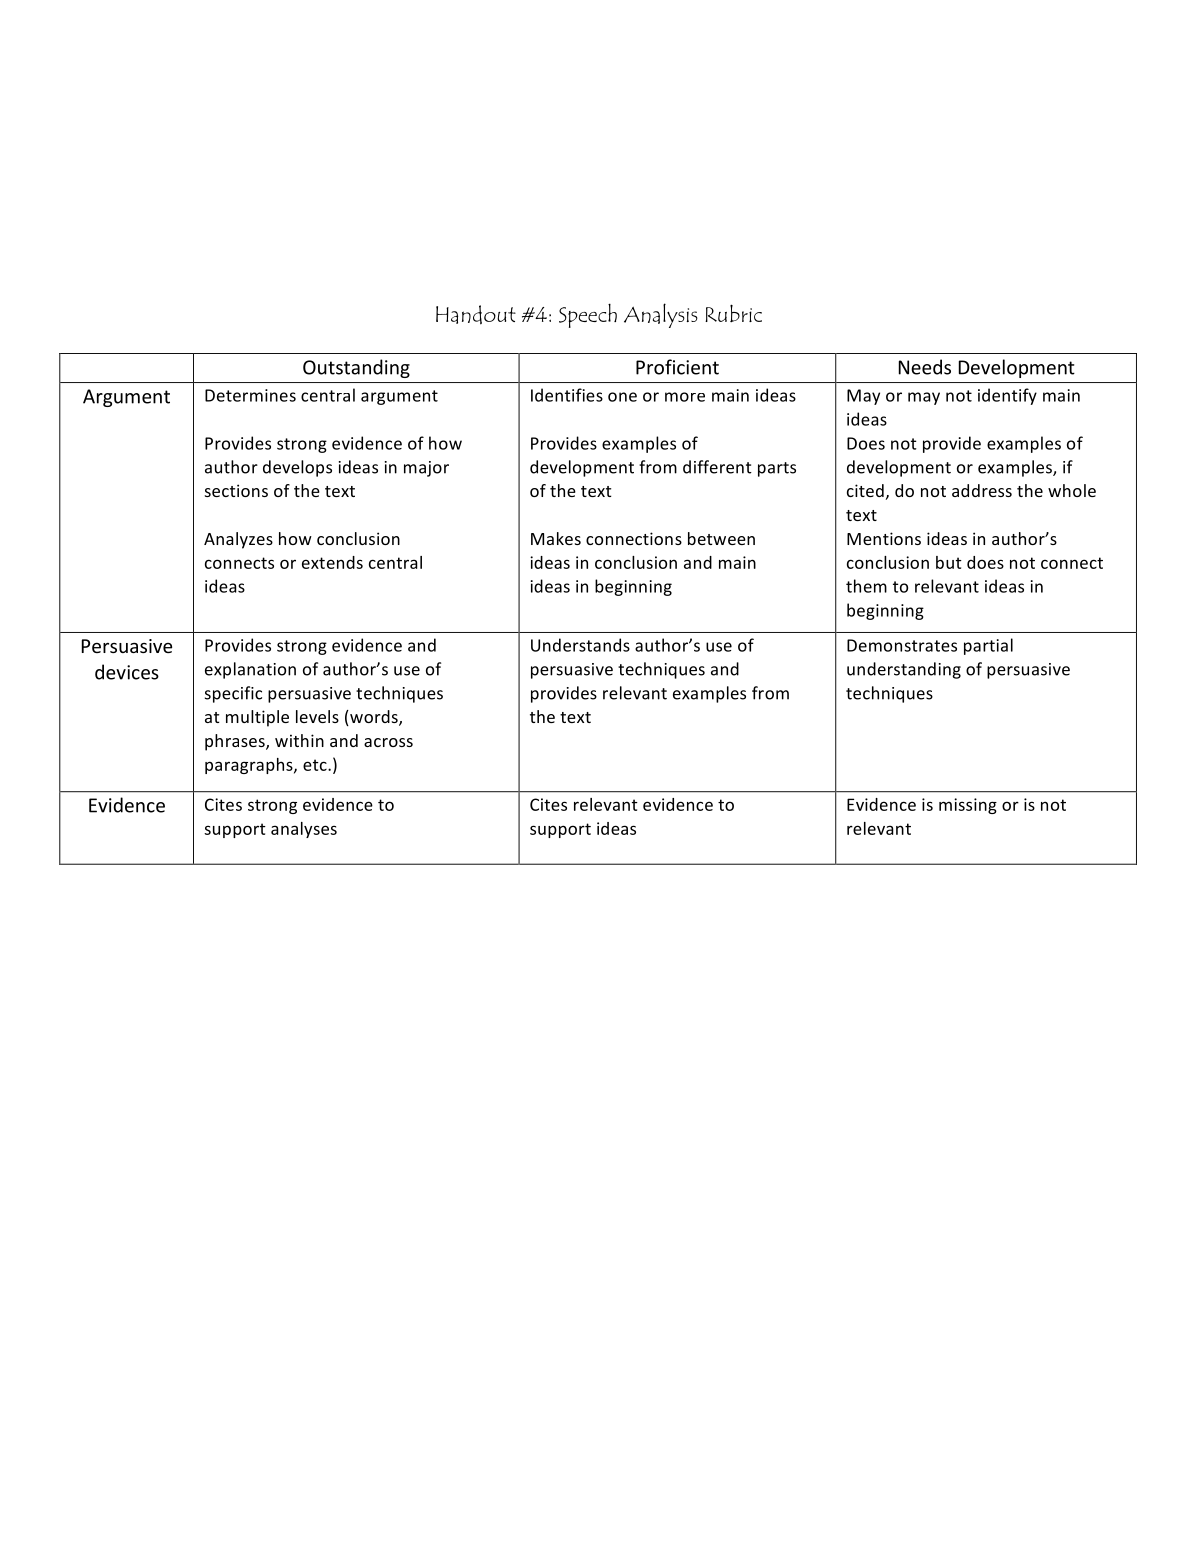 Image resolution: width=1196 pixels, height=1548 pixels. What do you see at coordinates (304, 830) in the page?
I see `analyses` at bounding box center [304, 830].
